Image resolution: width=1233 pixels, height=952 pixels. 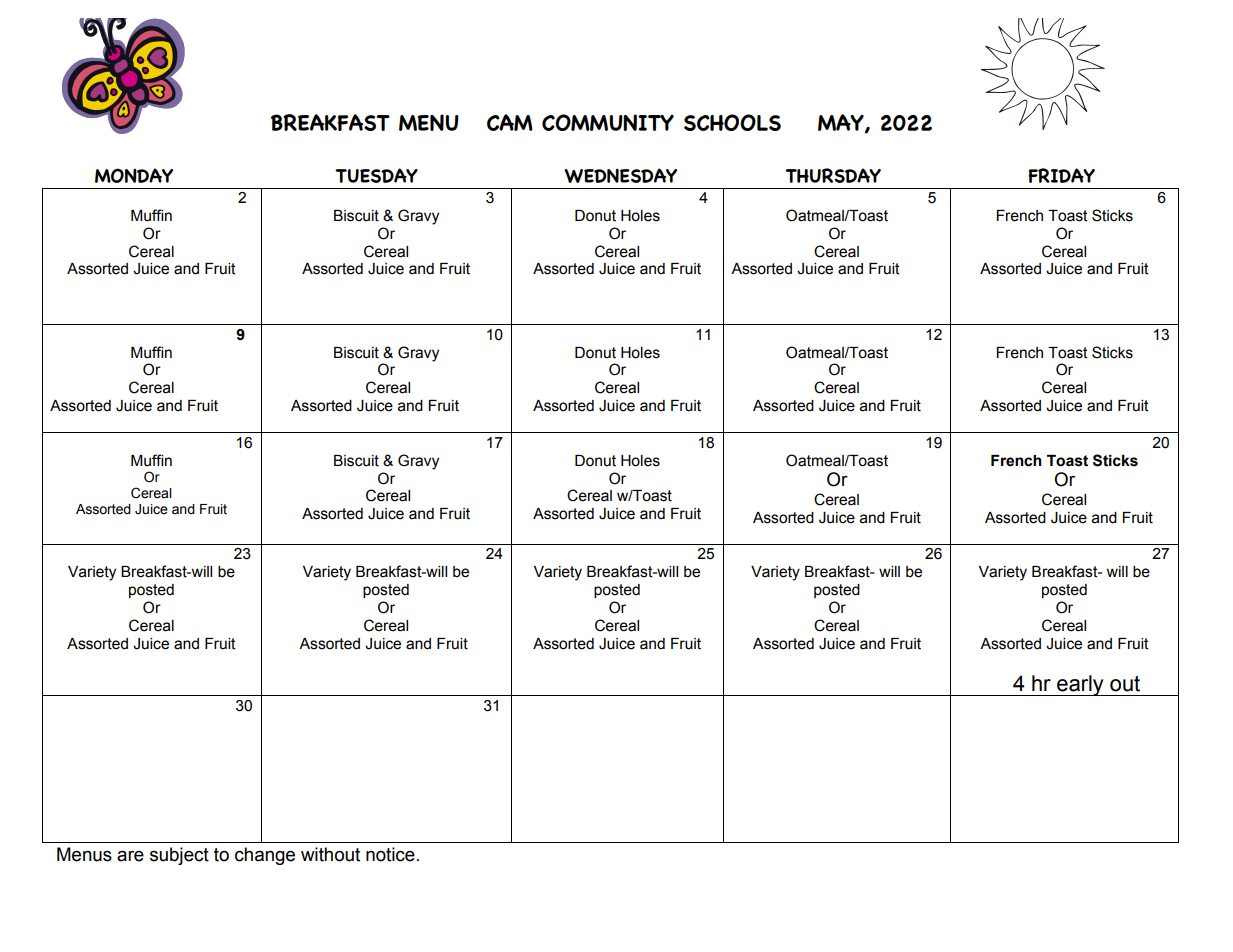 I want to click on THURSDAY, so click(x=833, y=175).
